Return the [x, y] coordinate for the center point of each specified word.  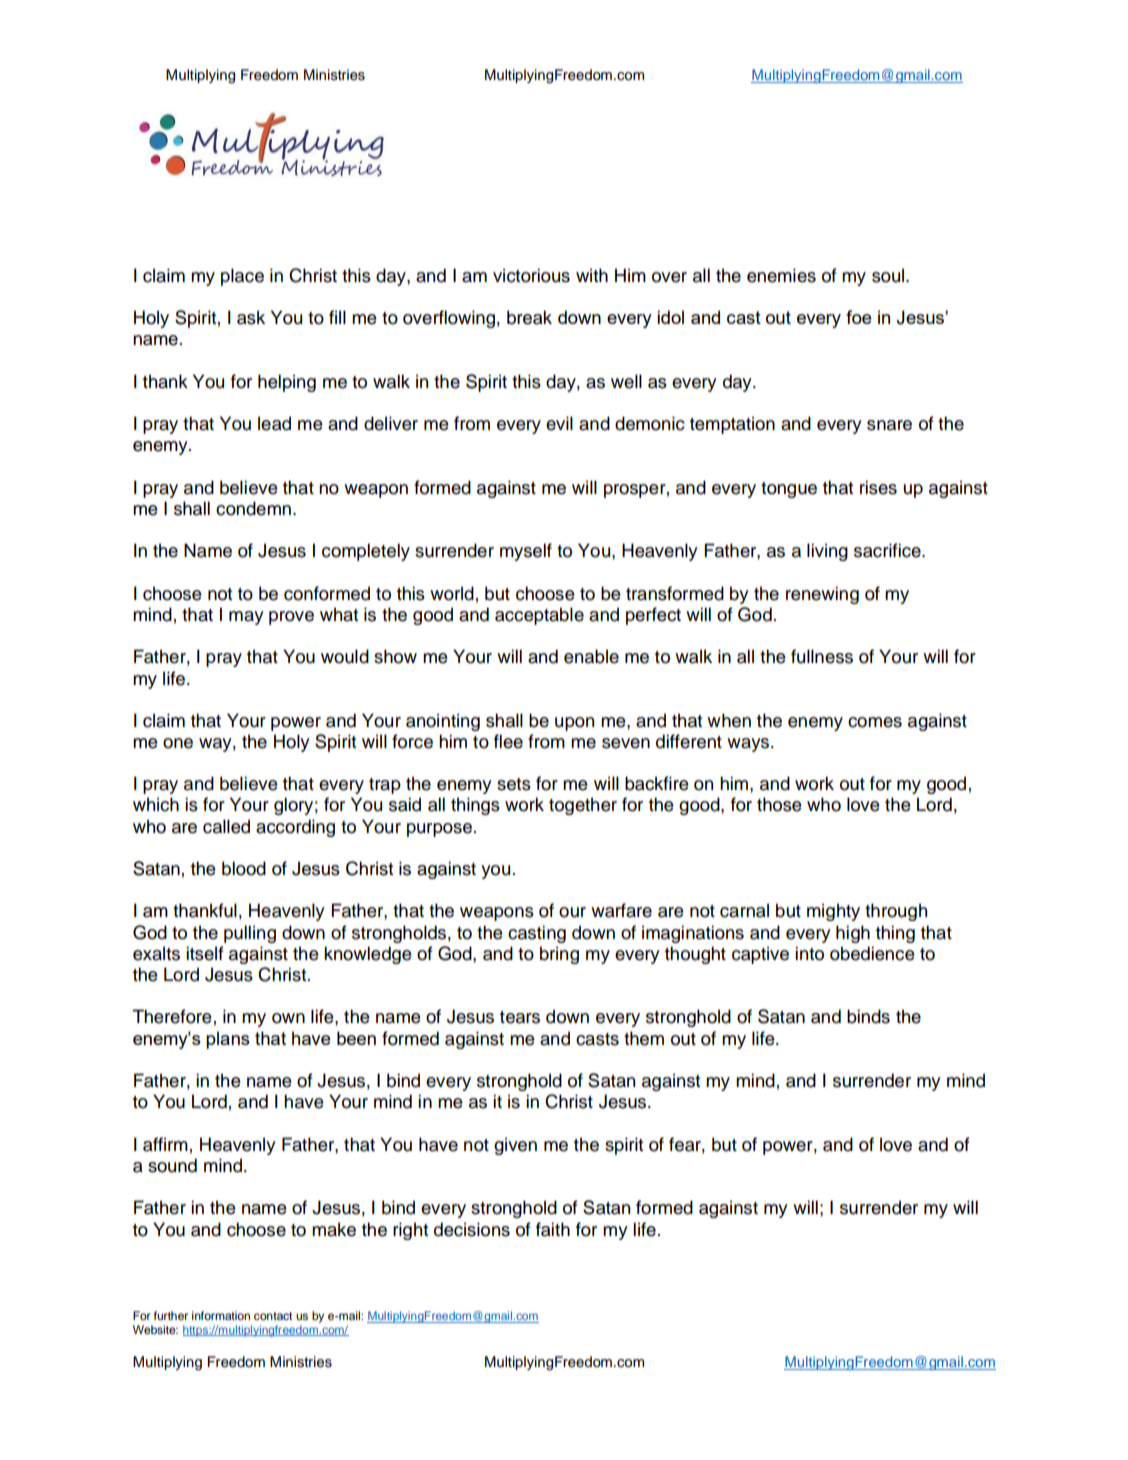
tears [520, 1017]
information [221, 1315]
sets [514, 784]
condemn [255, 508]
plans [228, 1040]
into [809, 953]
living [827, 552]
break [529, 317]
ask [251, 317]
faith [553, 1229]
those [779, 804]
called [226, 826]
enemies [781, 275]
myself [526, 552]
